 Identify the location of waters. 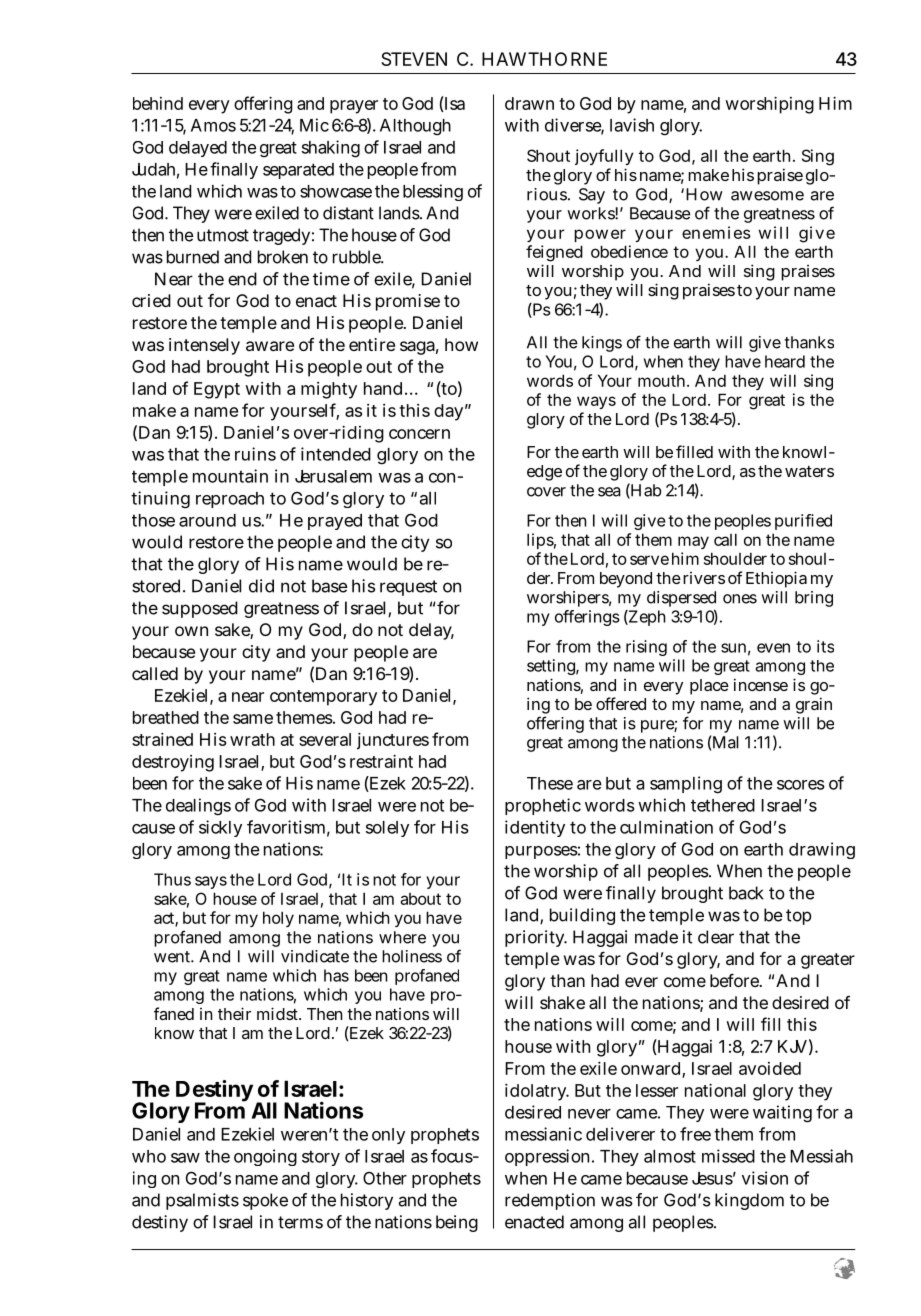
(809, 471).
